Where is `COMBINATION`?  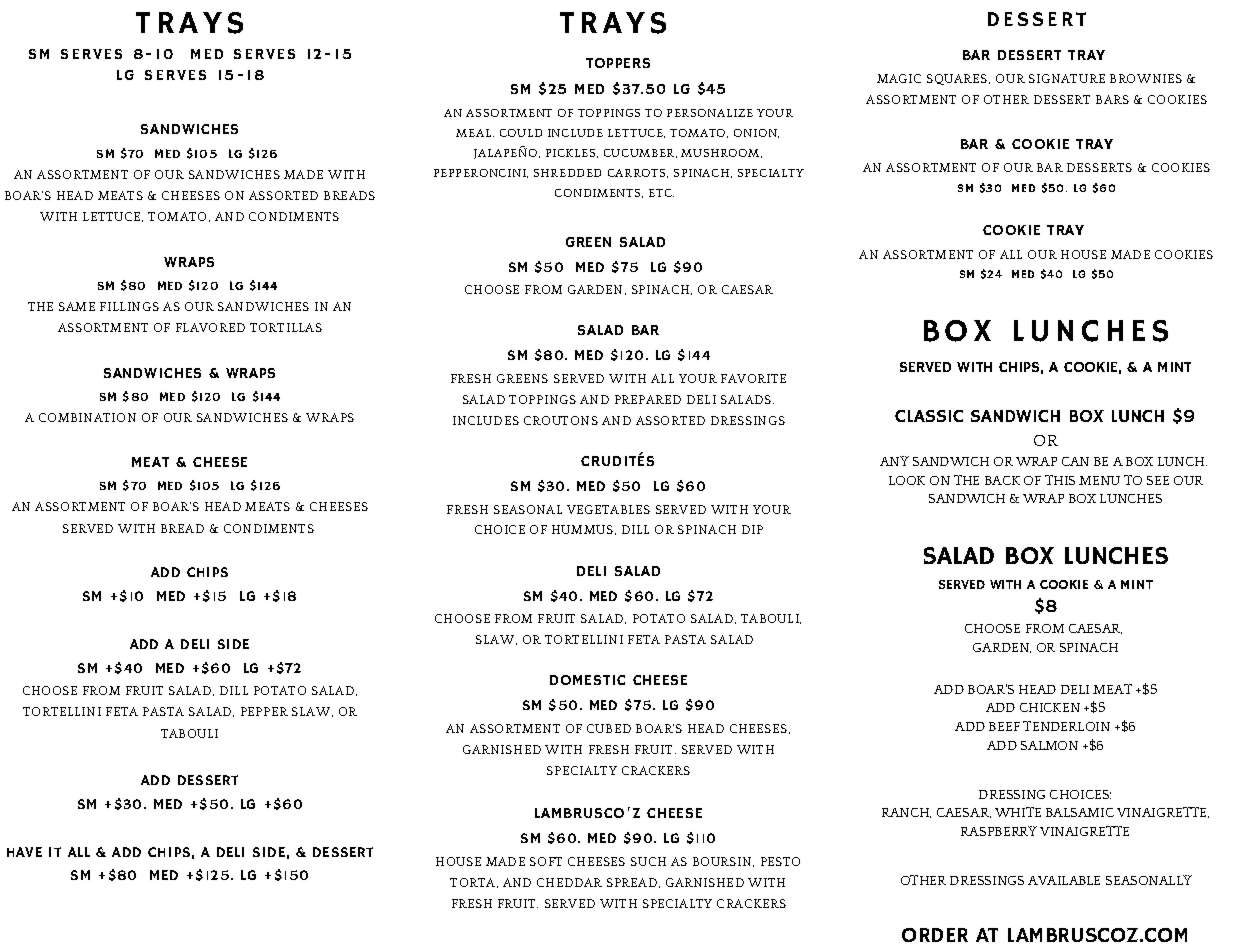
COMBINATION is located at coordinates (87, 417).
